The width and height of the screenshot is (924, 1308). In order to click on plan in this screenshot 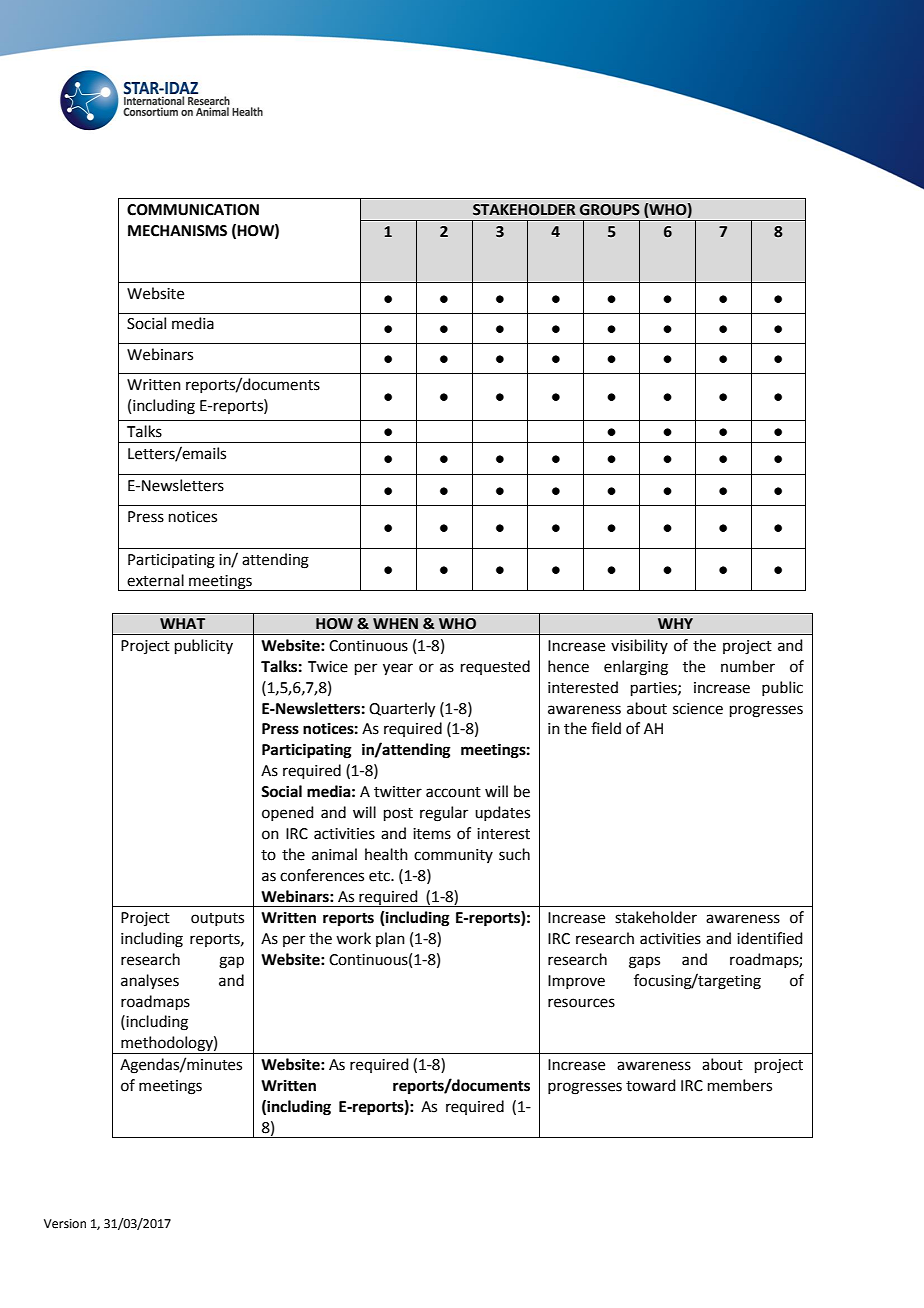, I will do `click(390, 939)`.
